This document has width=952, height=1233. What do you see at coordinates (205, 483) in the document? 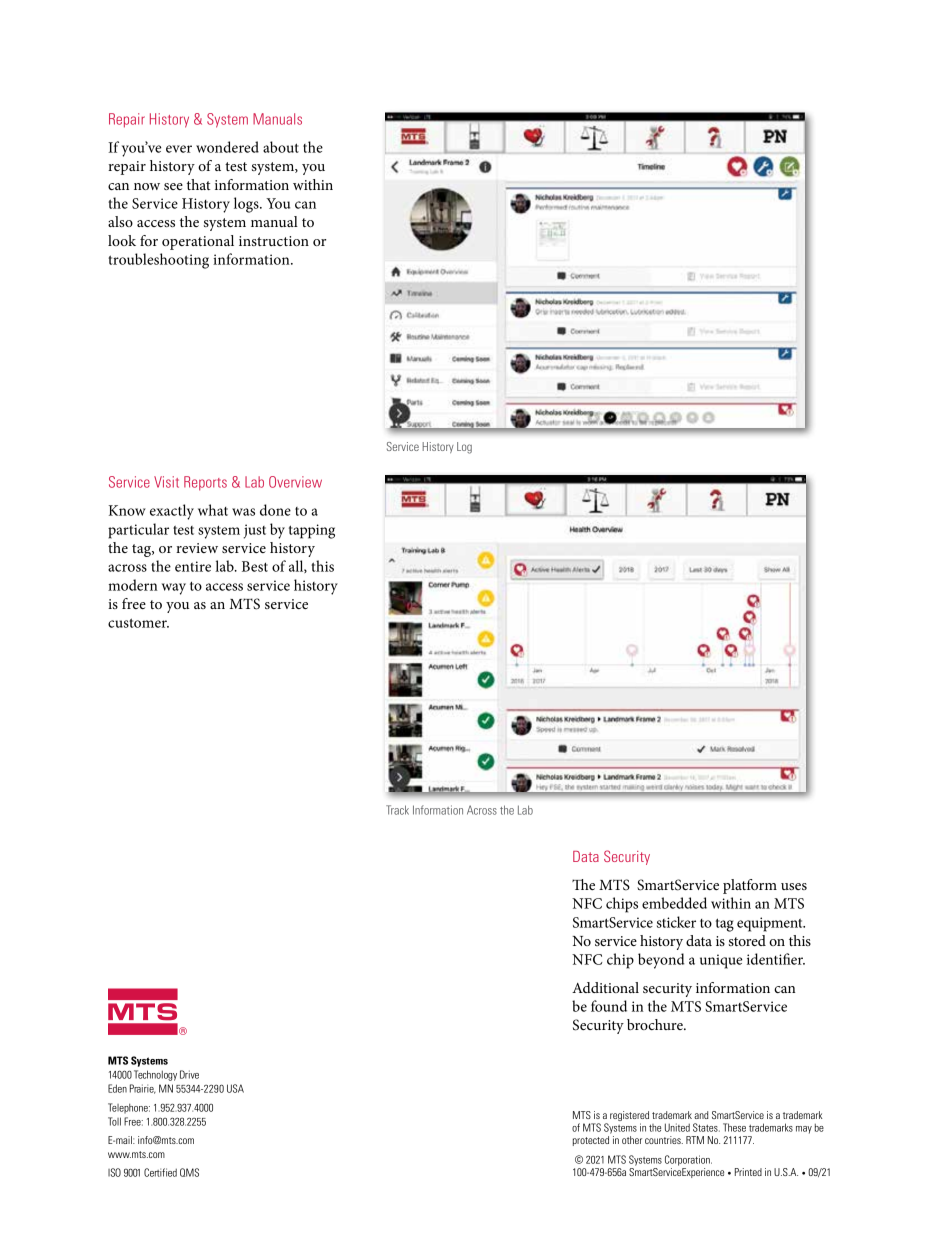
I see `Reports` at bounding box center [205, 483].
